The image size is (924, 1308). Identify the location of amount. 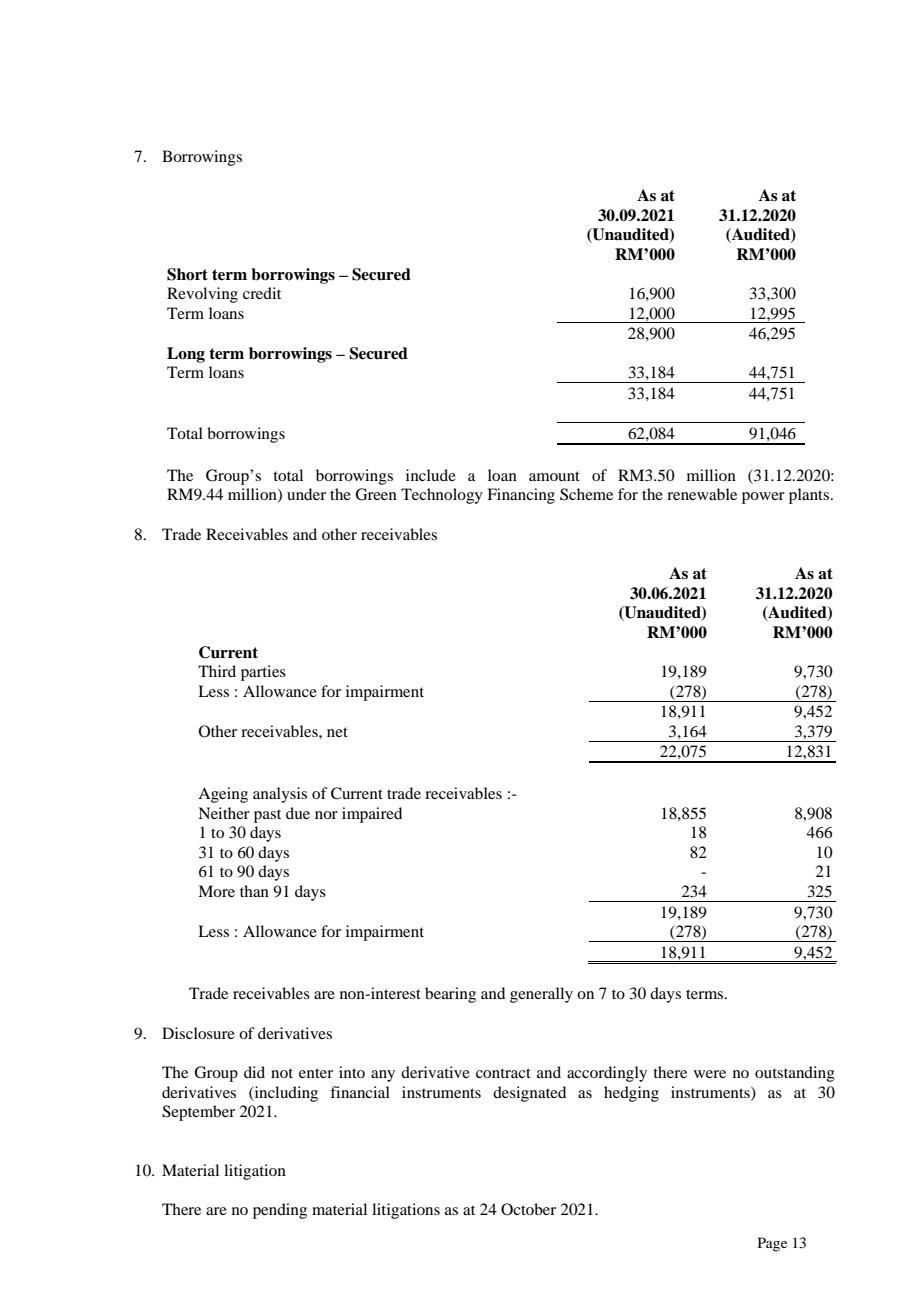
(554, 476).
